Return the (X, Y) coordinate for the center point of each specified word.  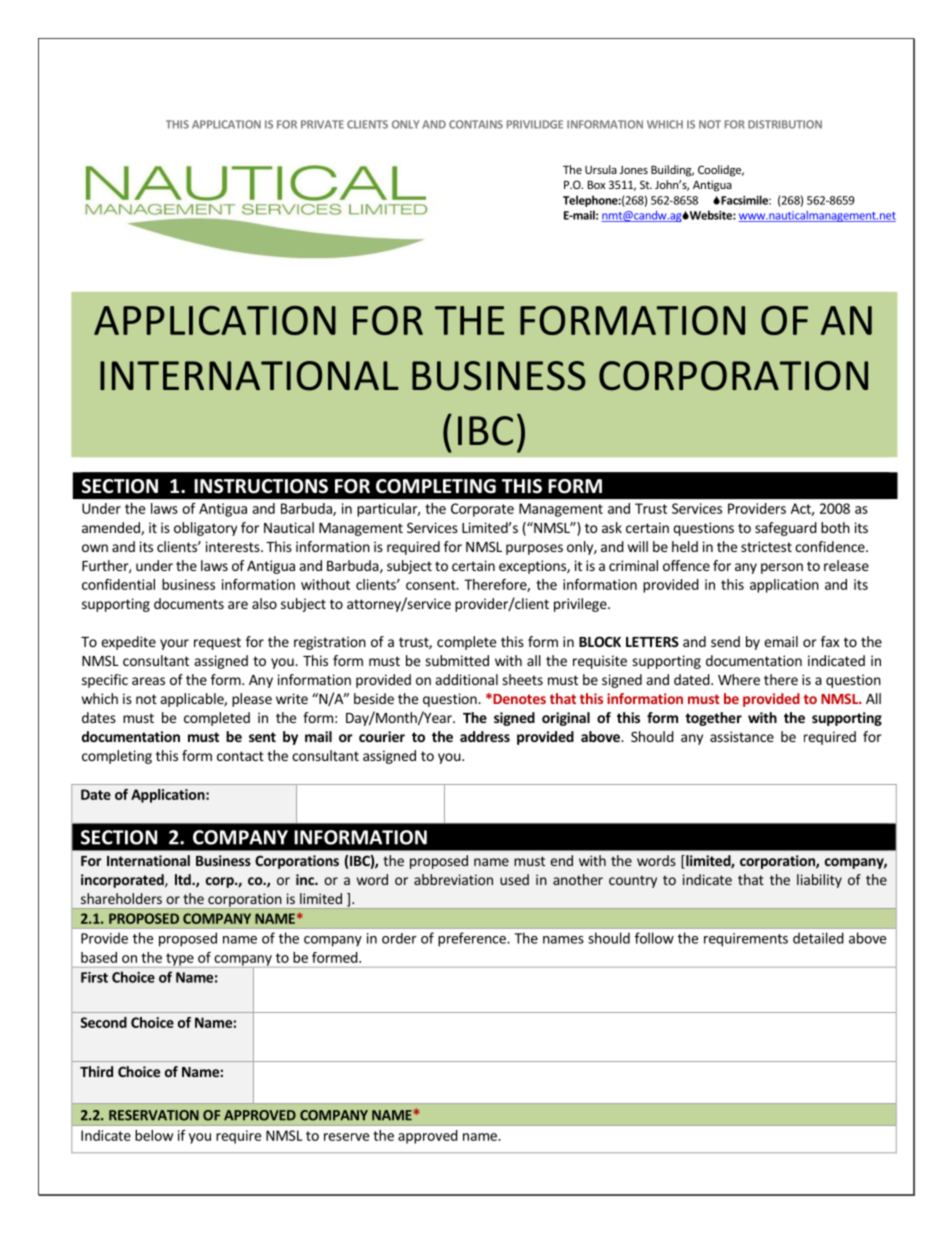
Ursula (601, 169)
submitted (457, 660)
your (174, 644)
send (725, 641)
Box (596, 184)
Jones (634, 170)
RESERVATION (154, 1115)
